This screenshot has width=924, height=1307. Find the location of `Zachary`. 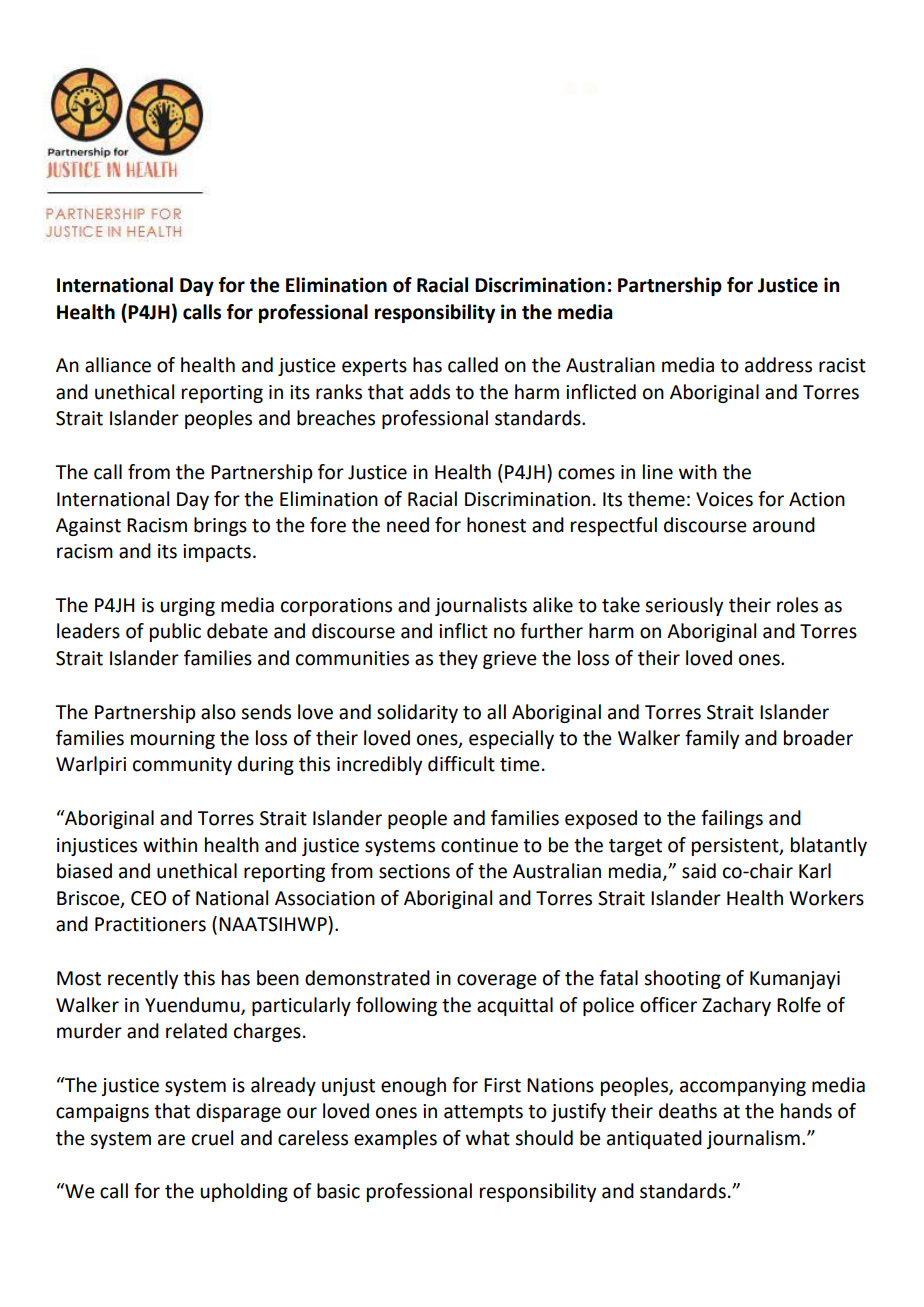

Zachary is located at coordinates (736, 1006).
